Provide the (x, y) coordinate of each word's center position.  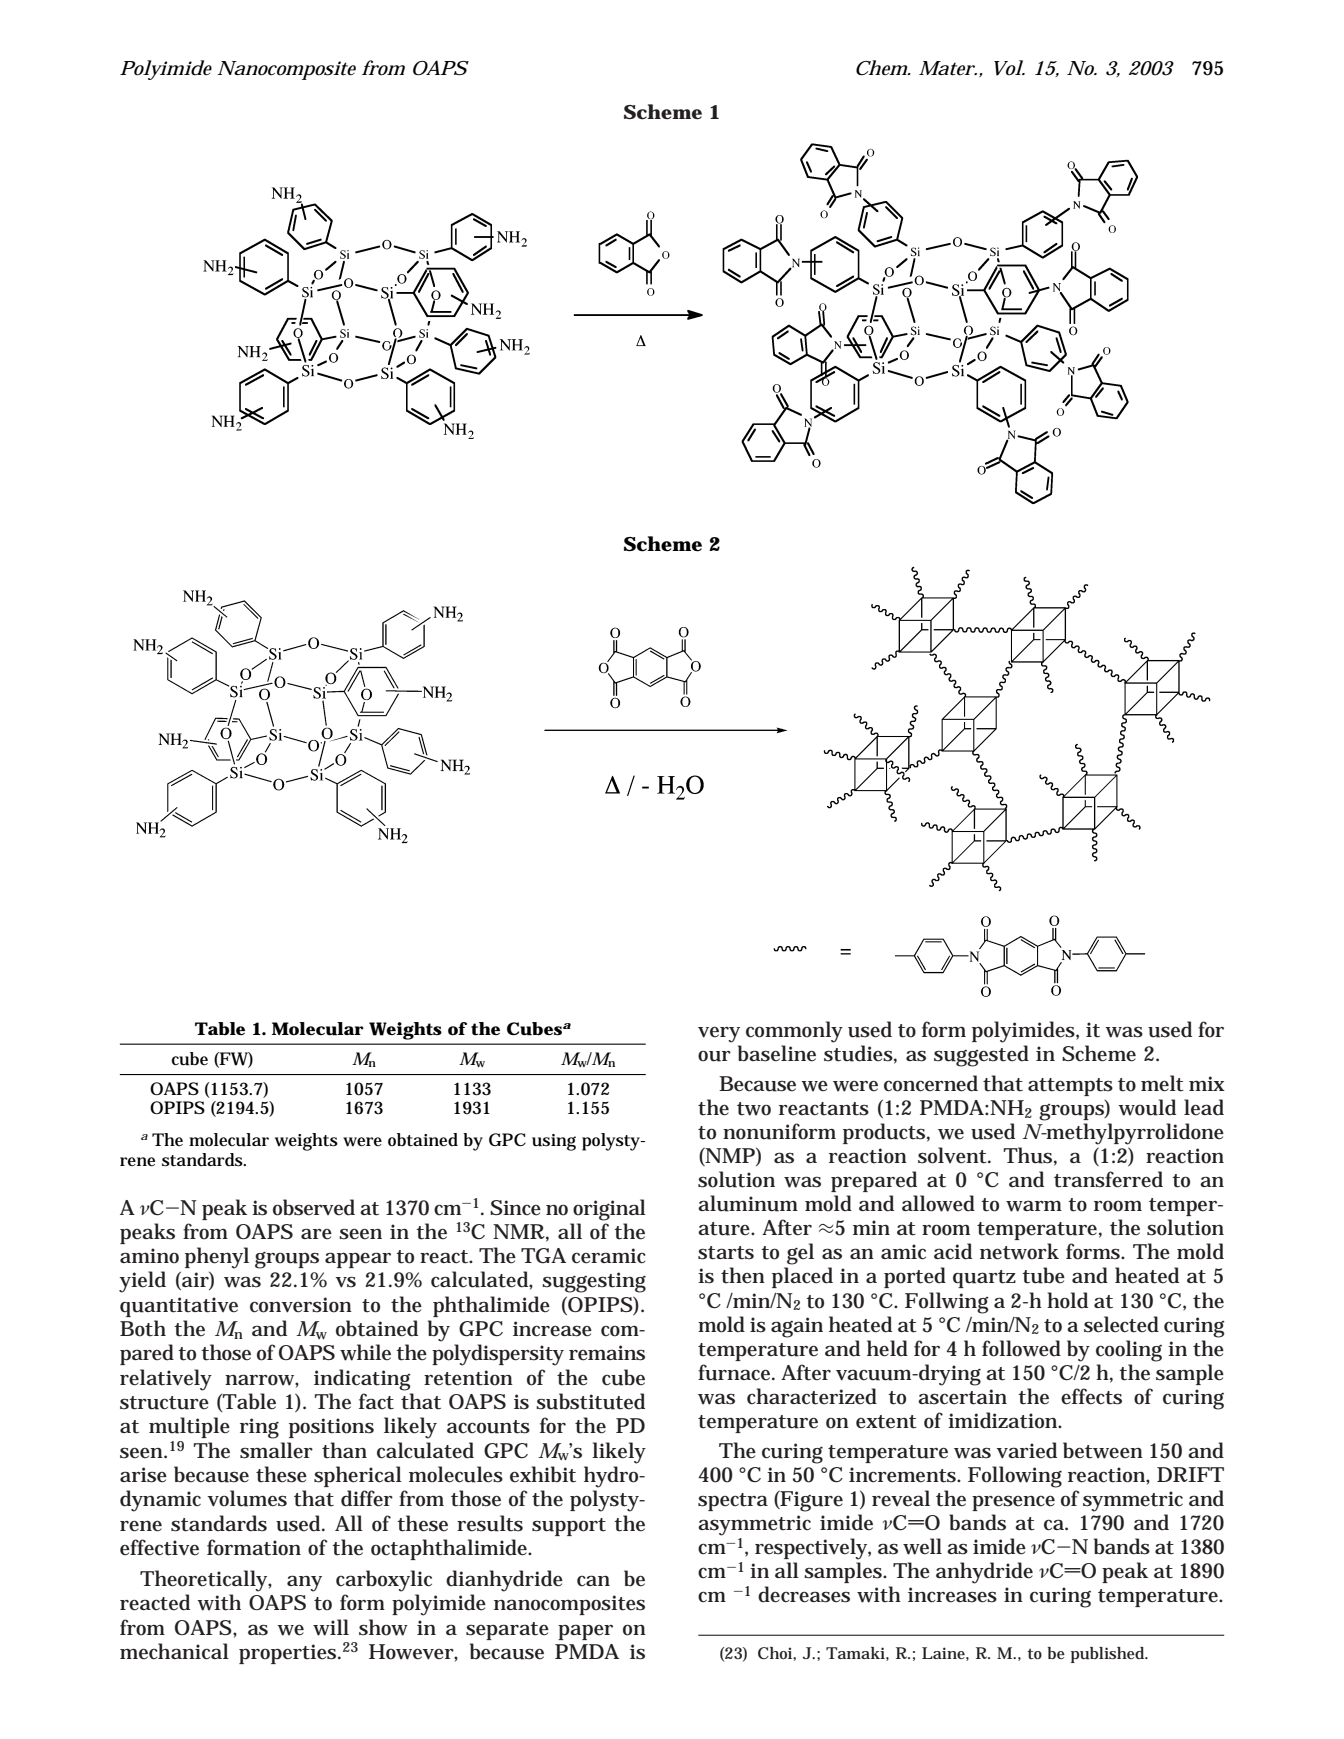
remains (607, 1353)
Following (1015, 1477)
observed (314, 1207)
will (331, 1627)
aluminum (748, 1203)
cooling (1129, 1351)
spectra (733, 1502)
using (554, 1142)
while (365, 1352)
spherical (358, 1476)
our (714, 1056)
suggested (981, 1056)
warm (1034, 1206)
